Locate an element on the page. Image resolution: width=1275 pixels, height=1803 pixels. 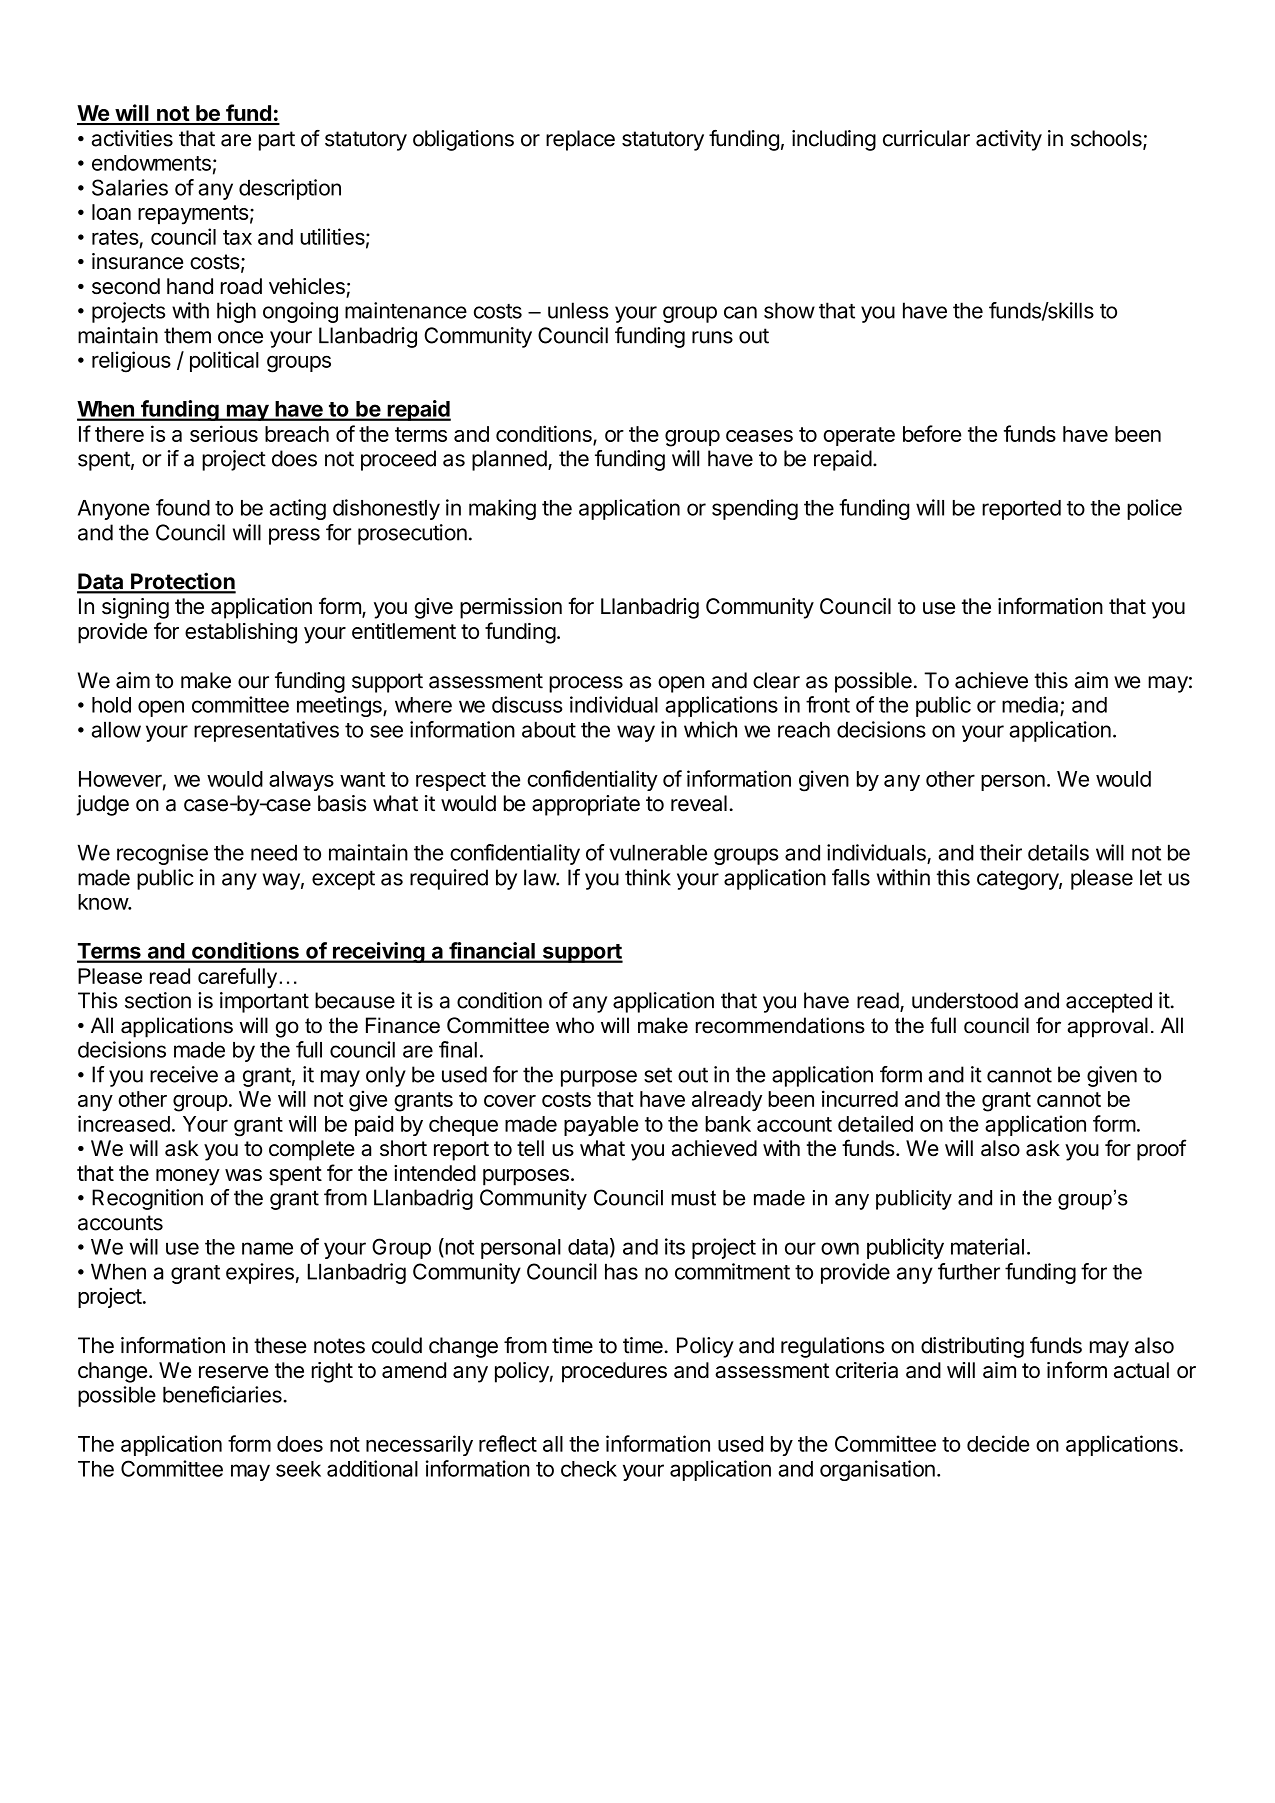
description is located at coordinates (290, 189).
